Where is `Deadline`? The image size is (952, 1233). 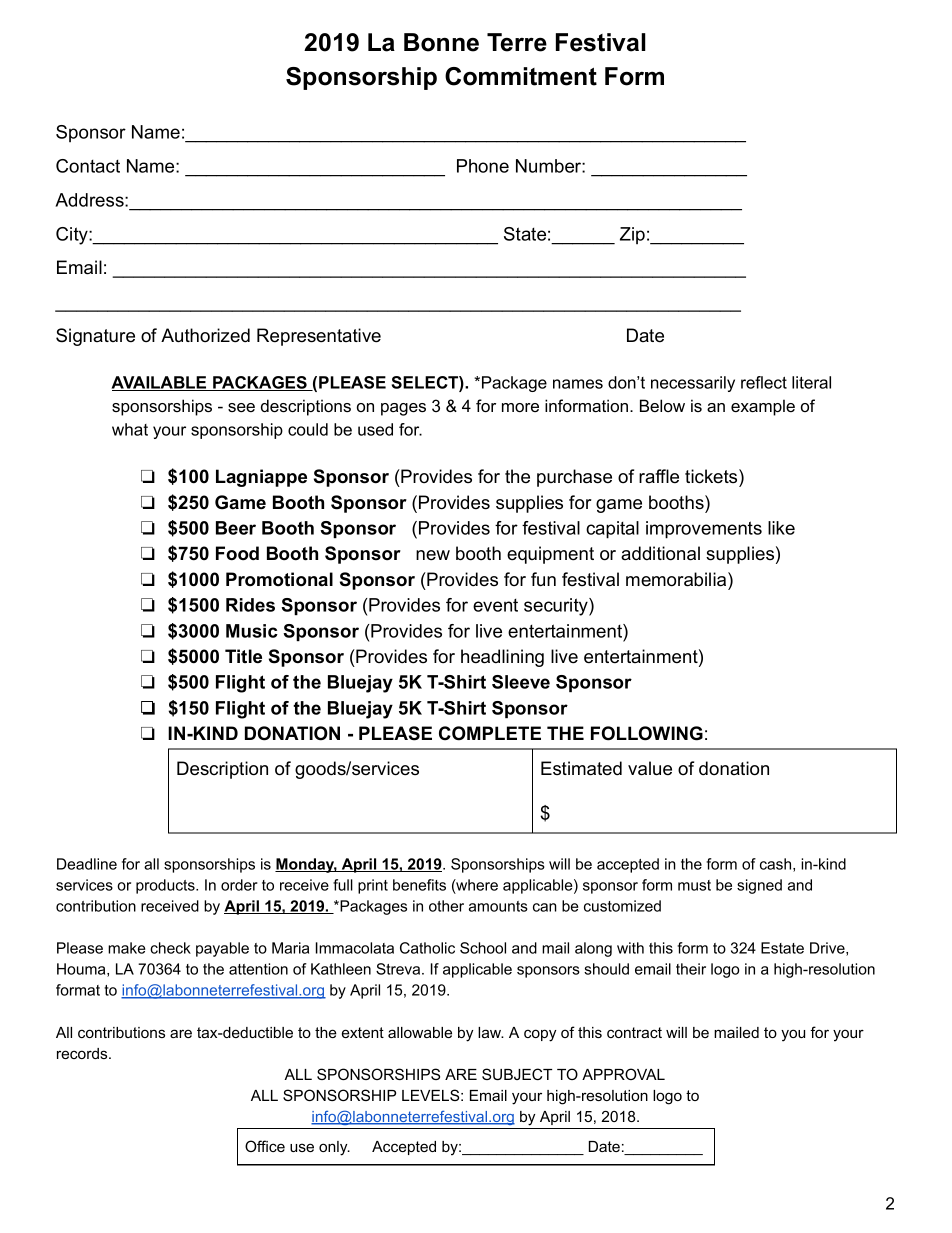
Deadline is located at coordinates (87, 864).
